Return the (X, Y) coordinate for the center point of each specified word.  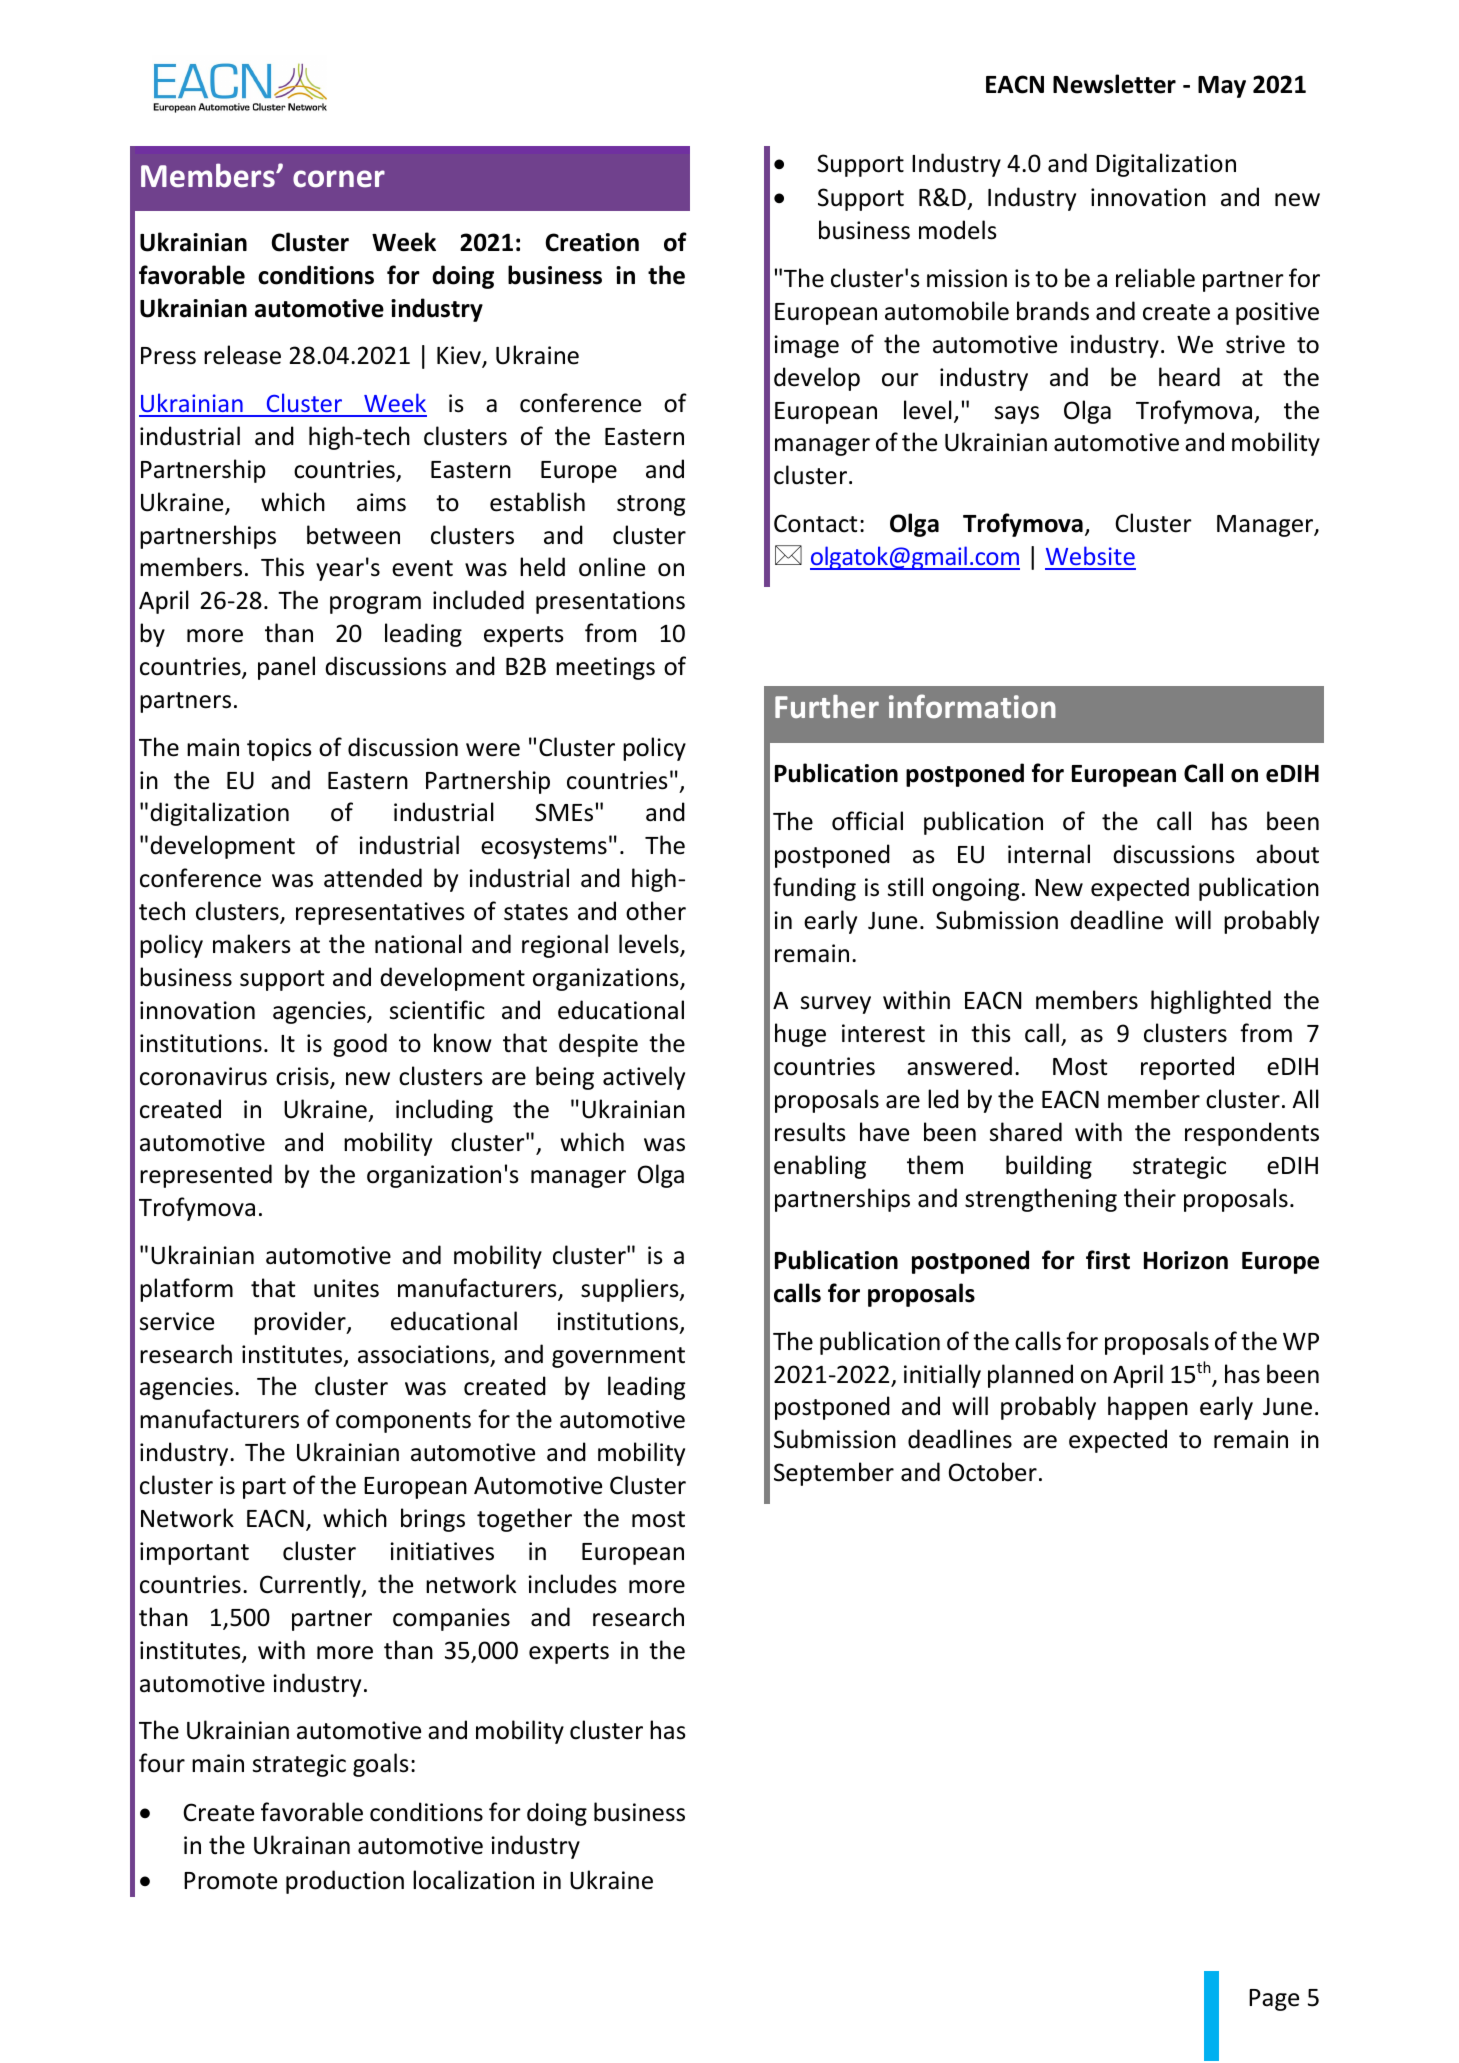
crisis (303, 1077)
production (345, 1882)
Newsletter (1114, 84)
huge (800, 1035)
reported (1187, 1068)
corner (339, 179)
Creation (592, 242)
